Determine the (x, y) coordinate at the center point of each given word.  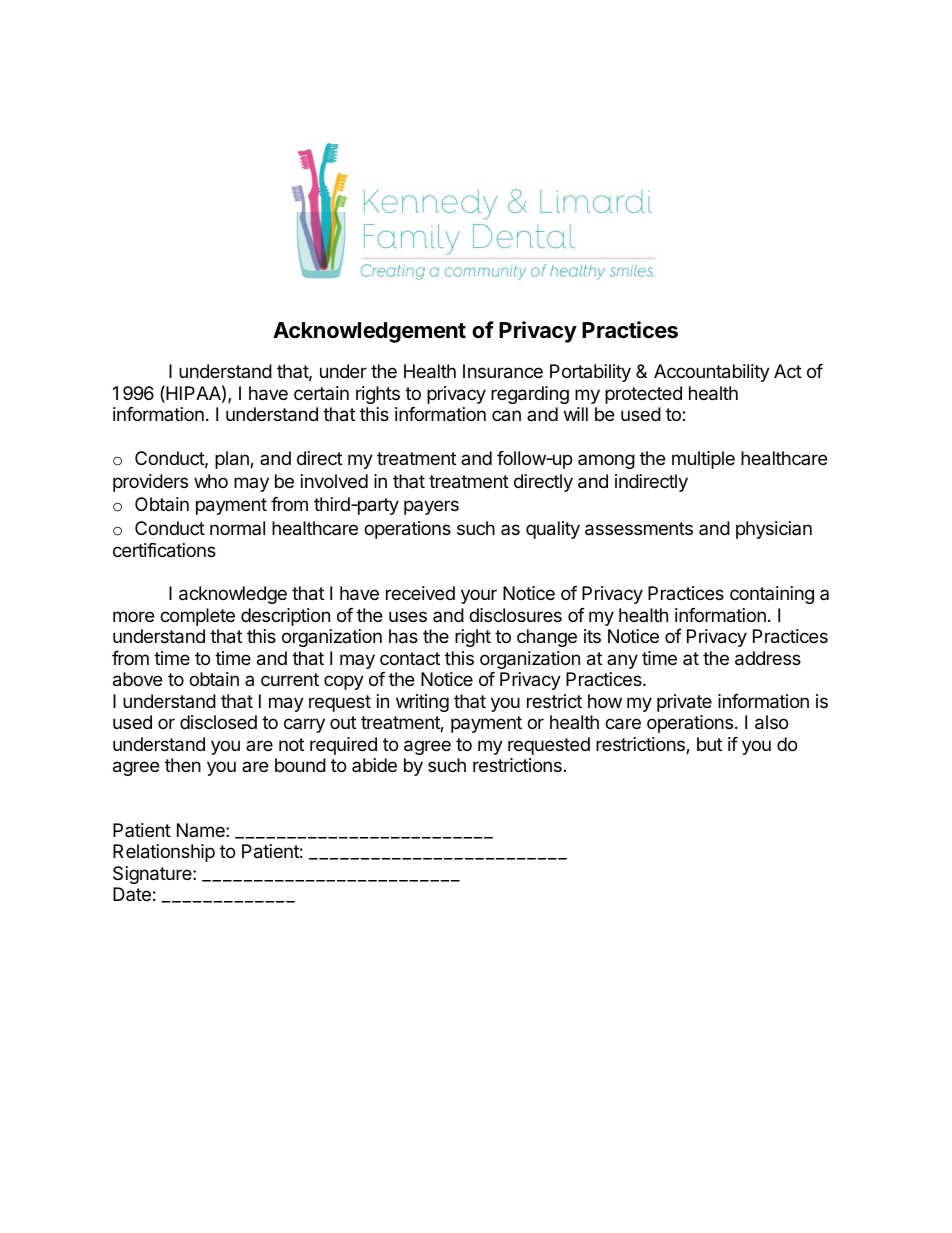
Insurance (503, 371)
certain (321, 393)
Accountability (712, 373)
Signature (153, 875)
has (403, 636)
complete (197, 617)
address (768, 658)
